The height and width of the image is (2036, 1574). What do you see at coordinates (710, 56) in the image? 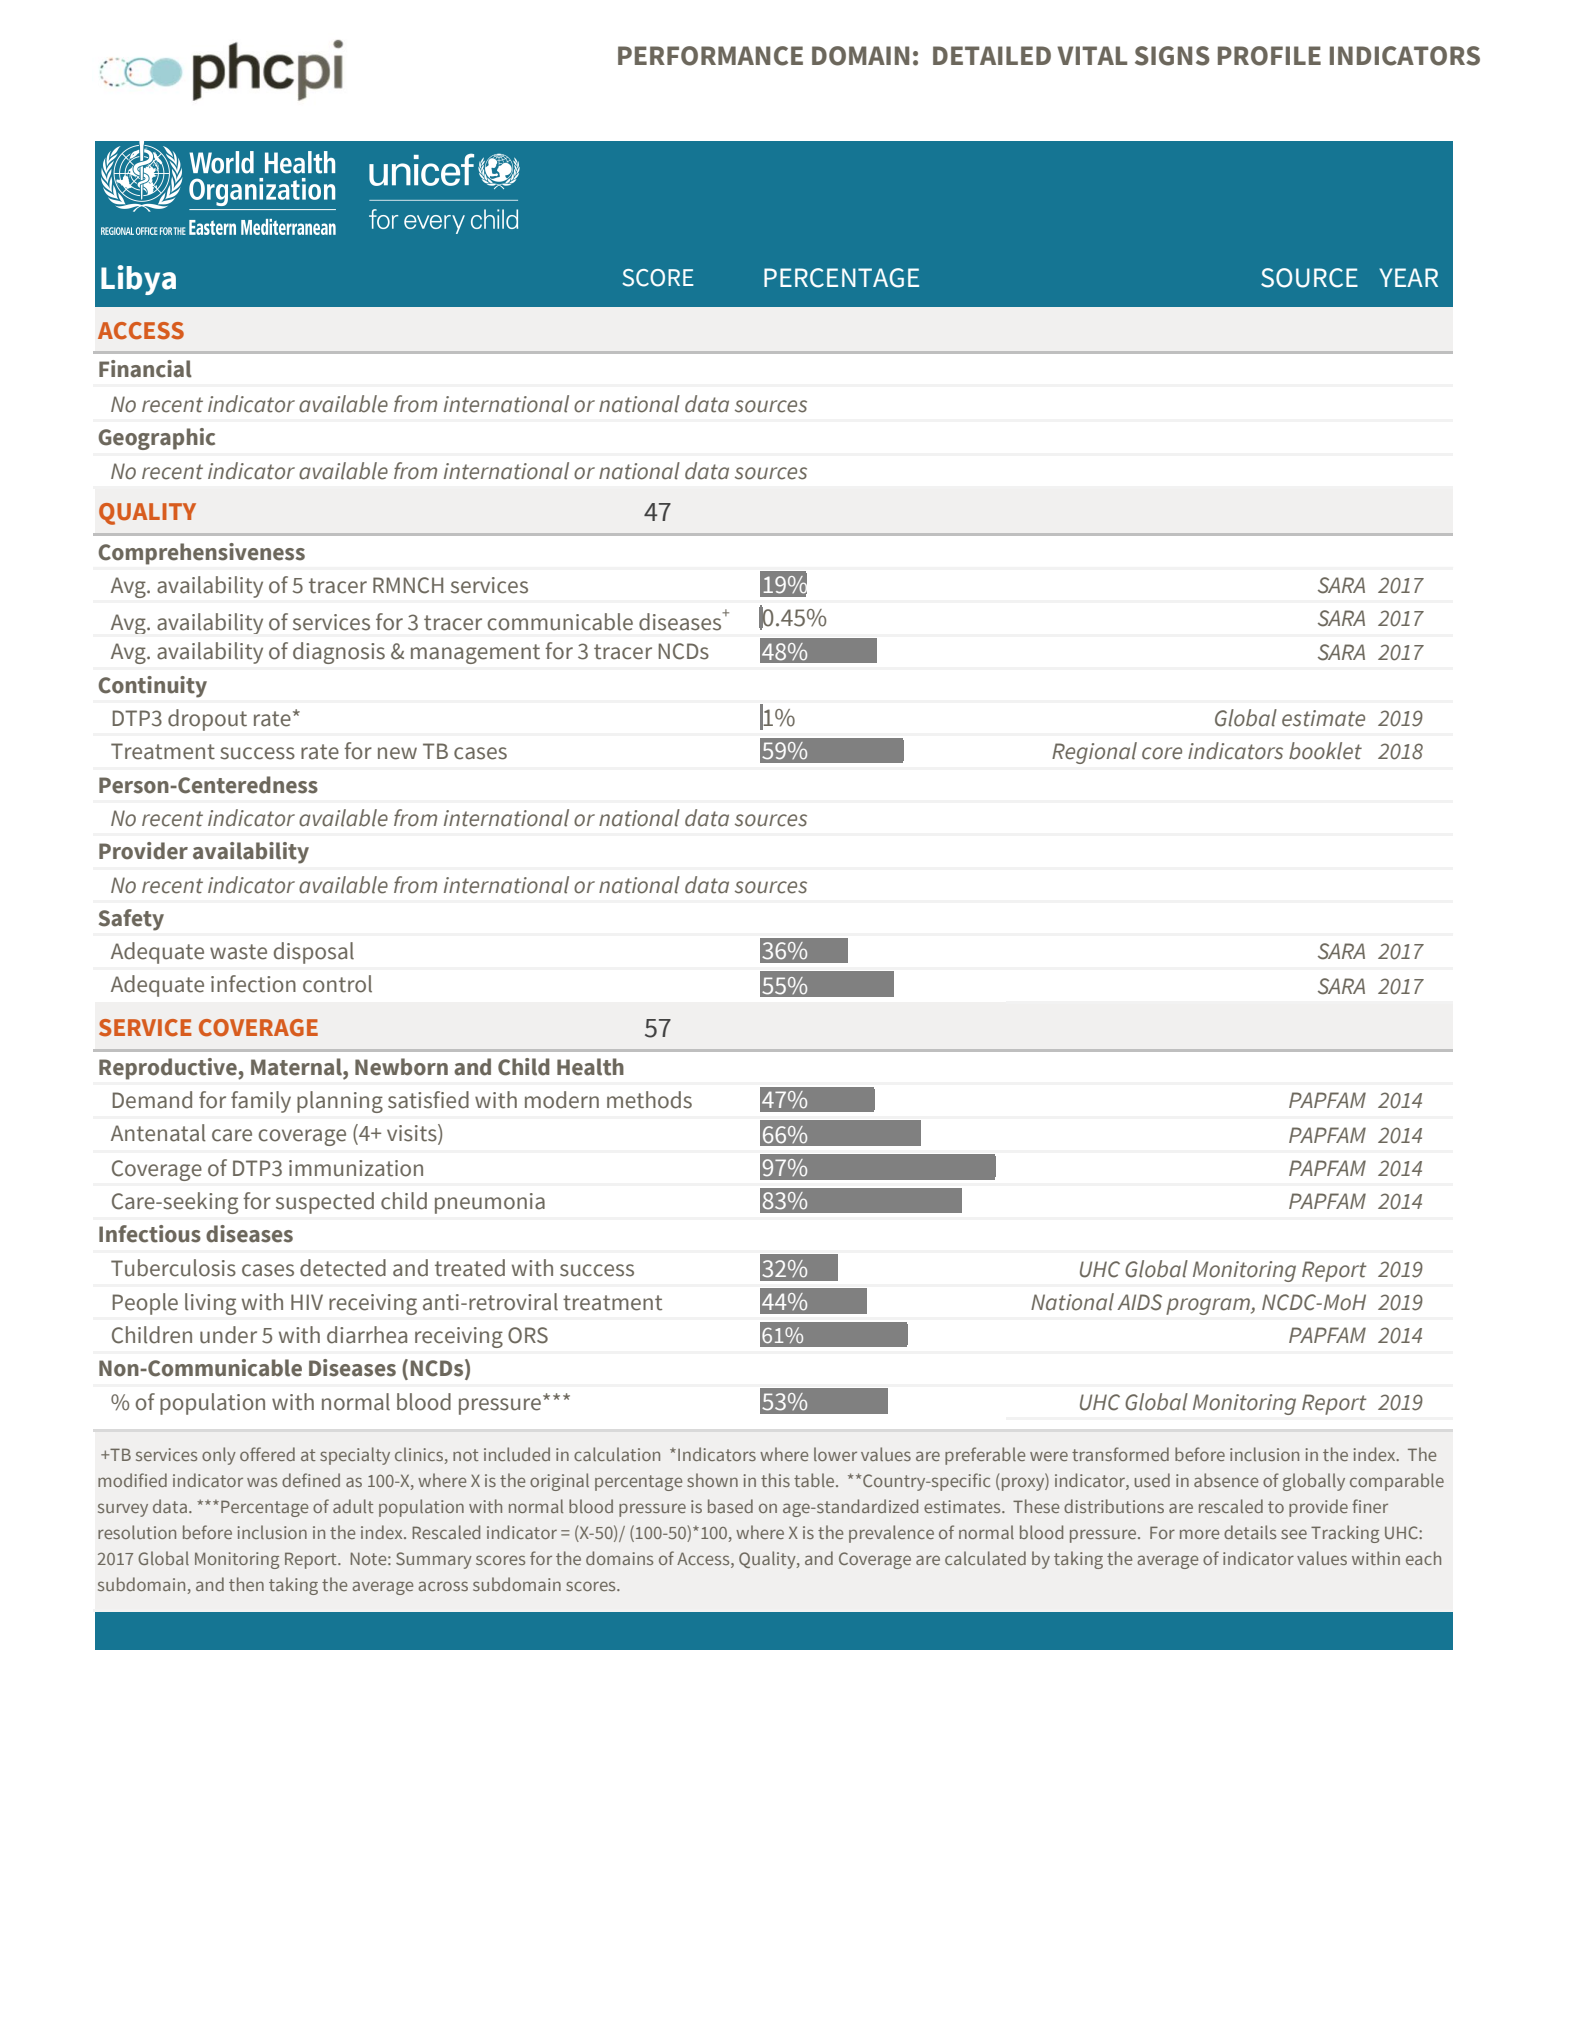
I see `PERFORMANCE` at bounding box center [710, 56].
